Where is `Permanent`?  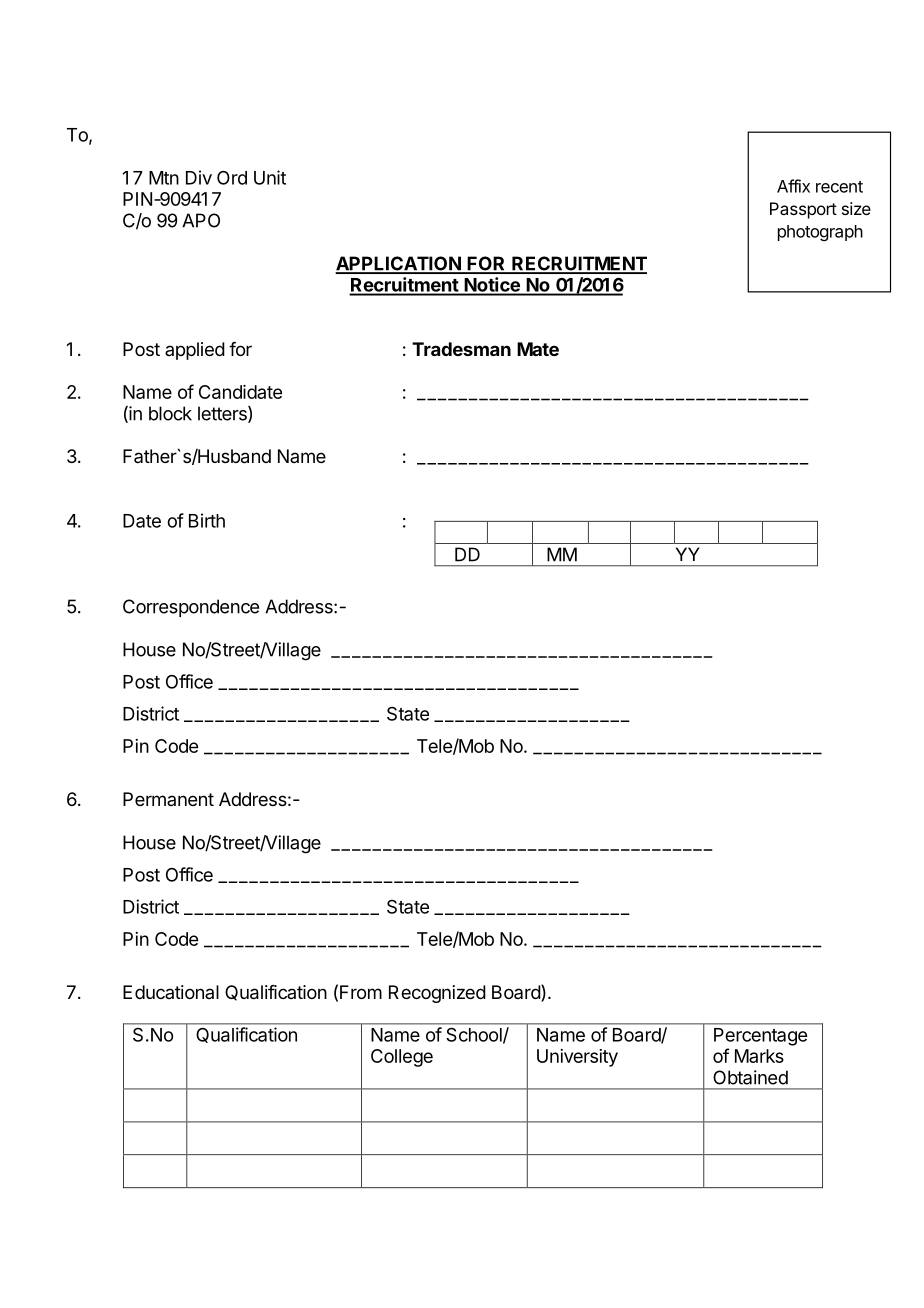
Permanent is located at coordinates (168, 799).
